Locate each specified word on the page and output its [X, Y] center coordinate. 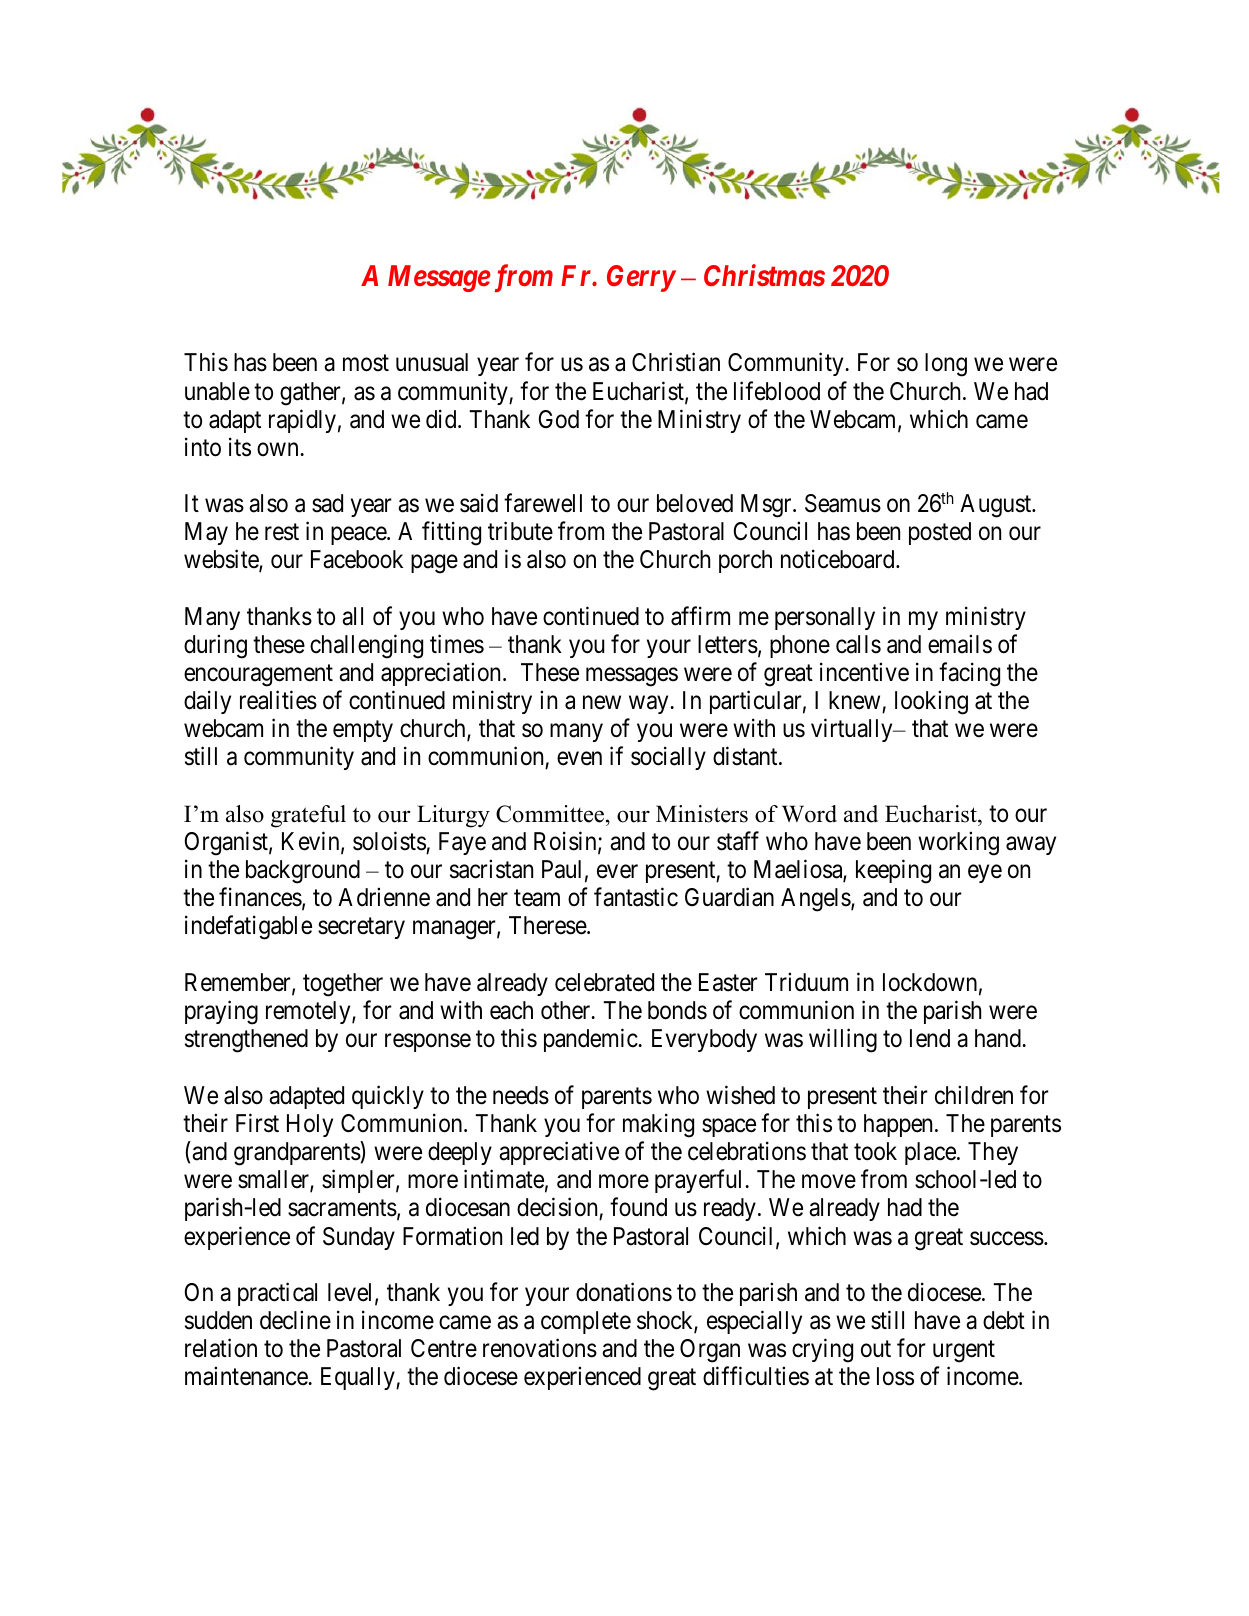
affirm [700, 616]
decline [295, 1320]
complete [586, 1322]
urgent [964, 1352]
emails [960, 644]
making [658, 1125]
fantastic [636, 897]
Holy [310, 1125]
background [303, 872]
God [559, 419]
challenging [366, 646]
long [946, 365]
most [366, 363]
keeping [893, 871]
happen [900, 1125]
